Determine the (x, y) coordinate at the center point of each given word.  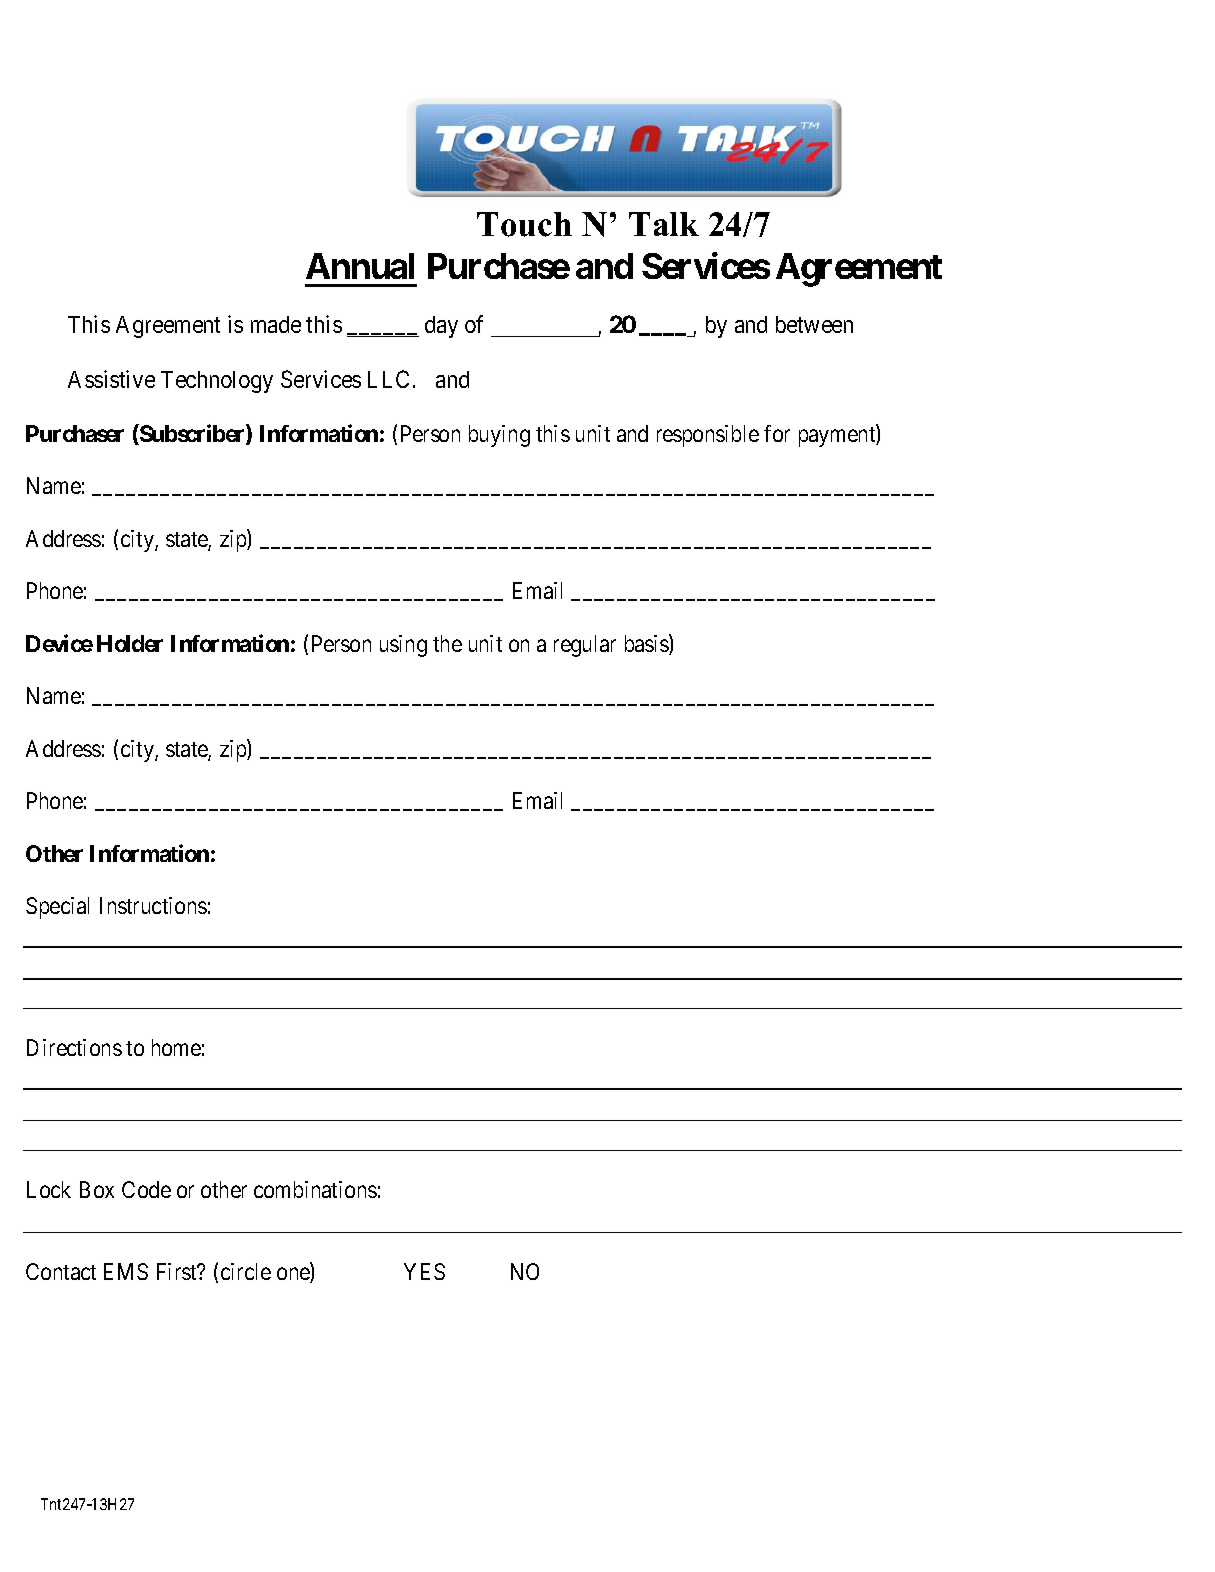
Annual (360, 266)
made (276, 324)
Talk (664, 224)
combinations (315, 1189)
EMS (126, 1271)
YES (424, 1271)
